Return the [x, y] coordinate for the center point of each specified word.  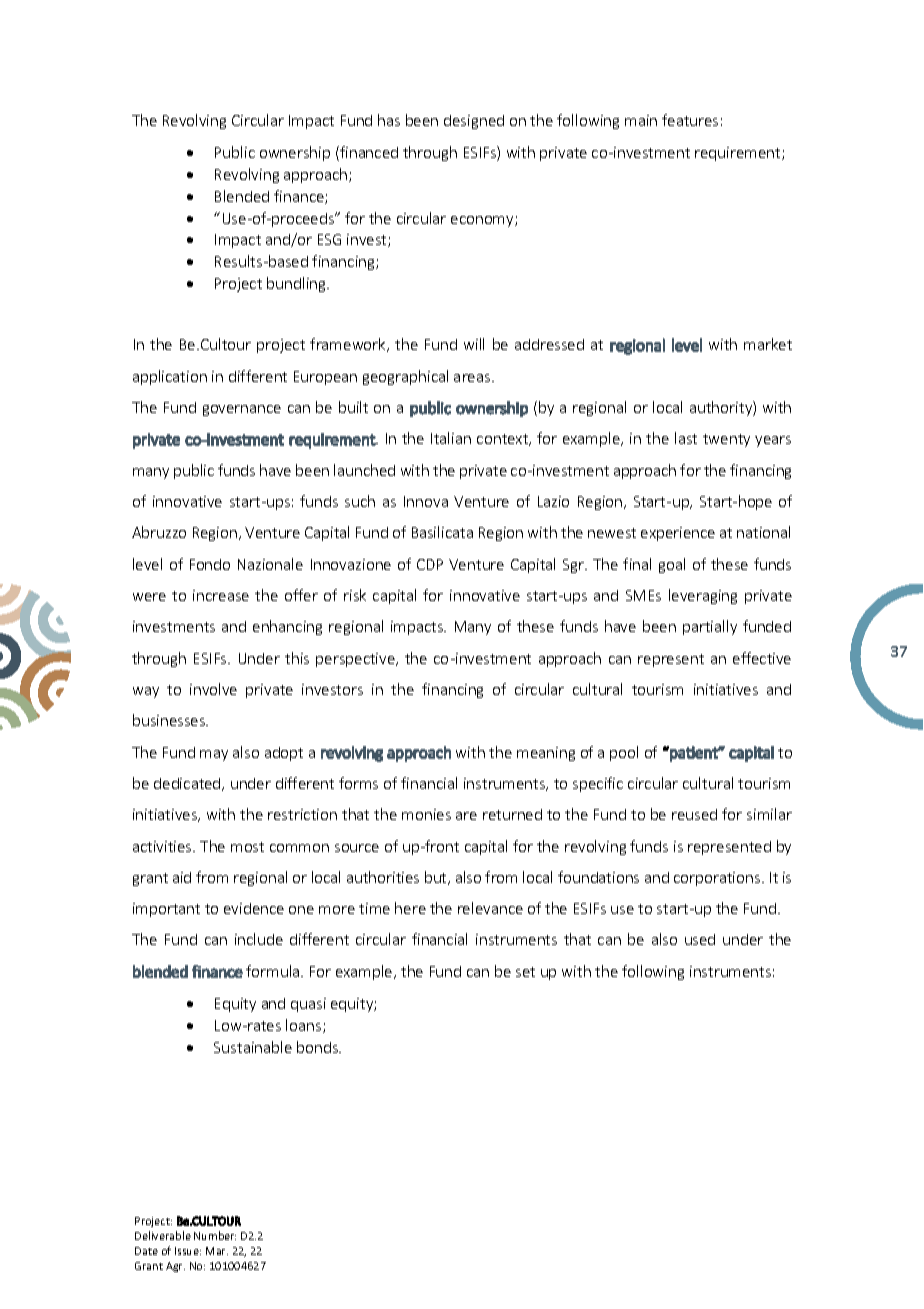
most [247, 847]
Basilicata [442, 532]
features [690, 120]
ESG [329, 239]
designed [474, 122]
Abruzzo [159, 532]
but [437, 878]
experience [678, 534]
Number [215, 1235]
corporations [718, 879]
